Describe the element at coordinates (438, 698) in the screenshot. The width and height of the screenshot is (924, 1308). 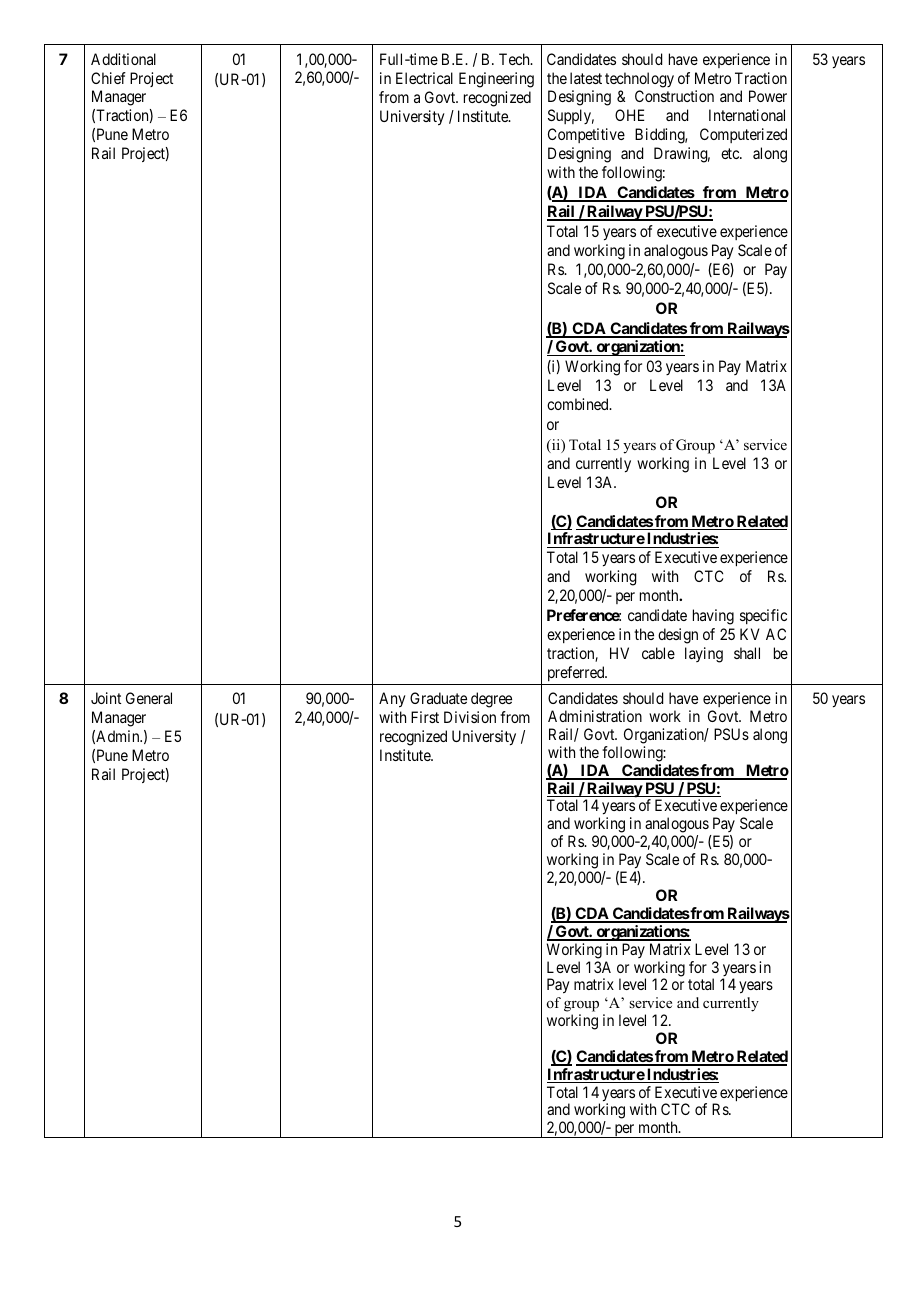
I see `Graduate` at that location.
